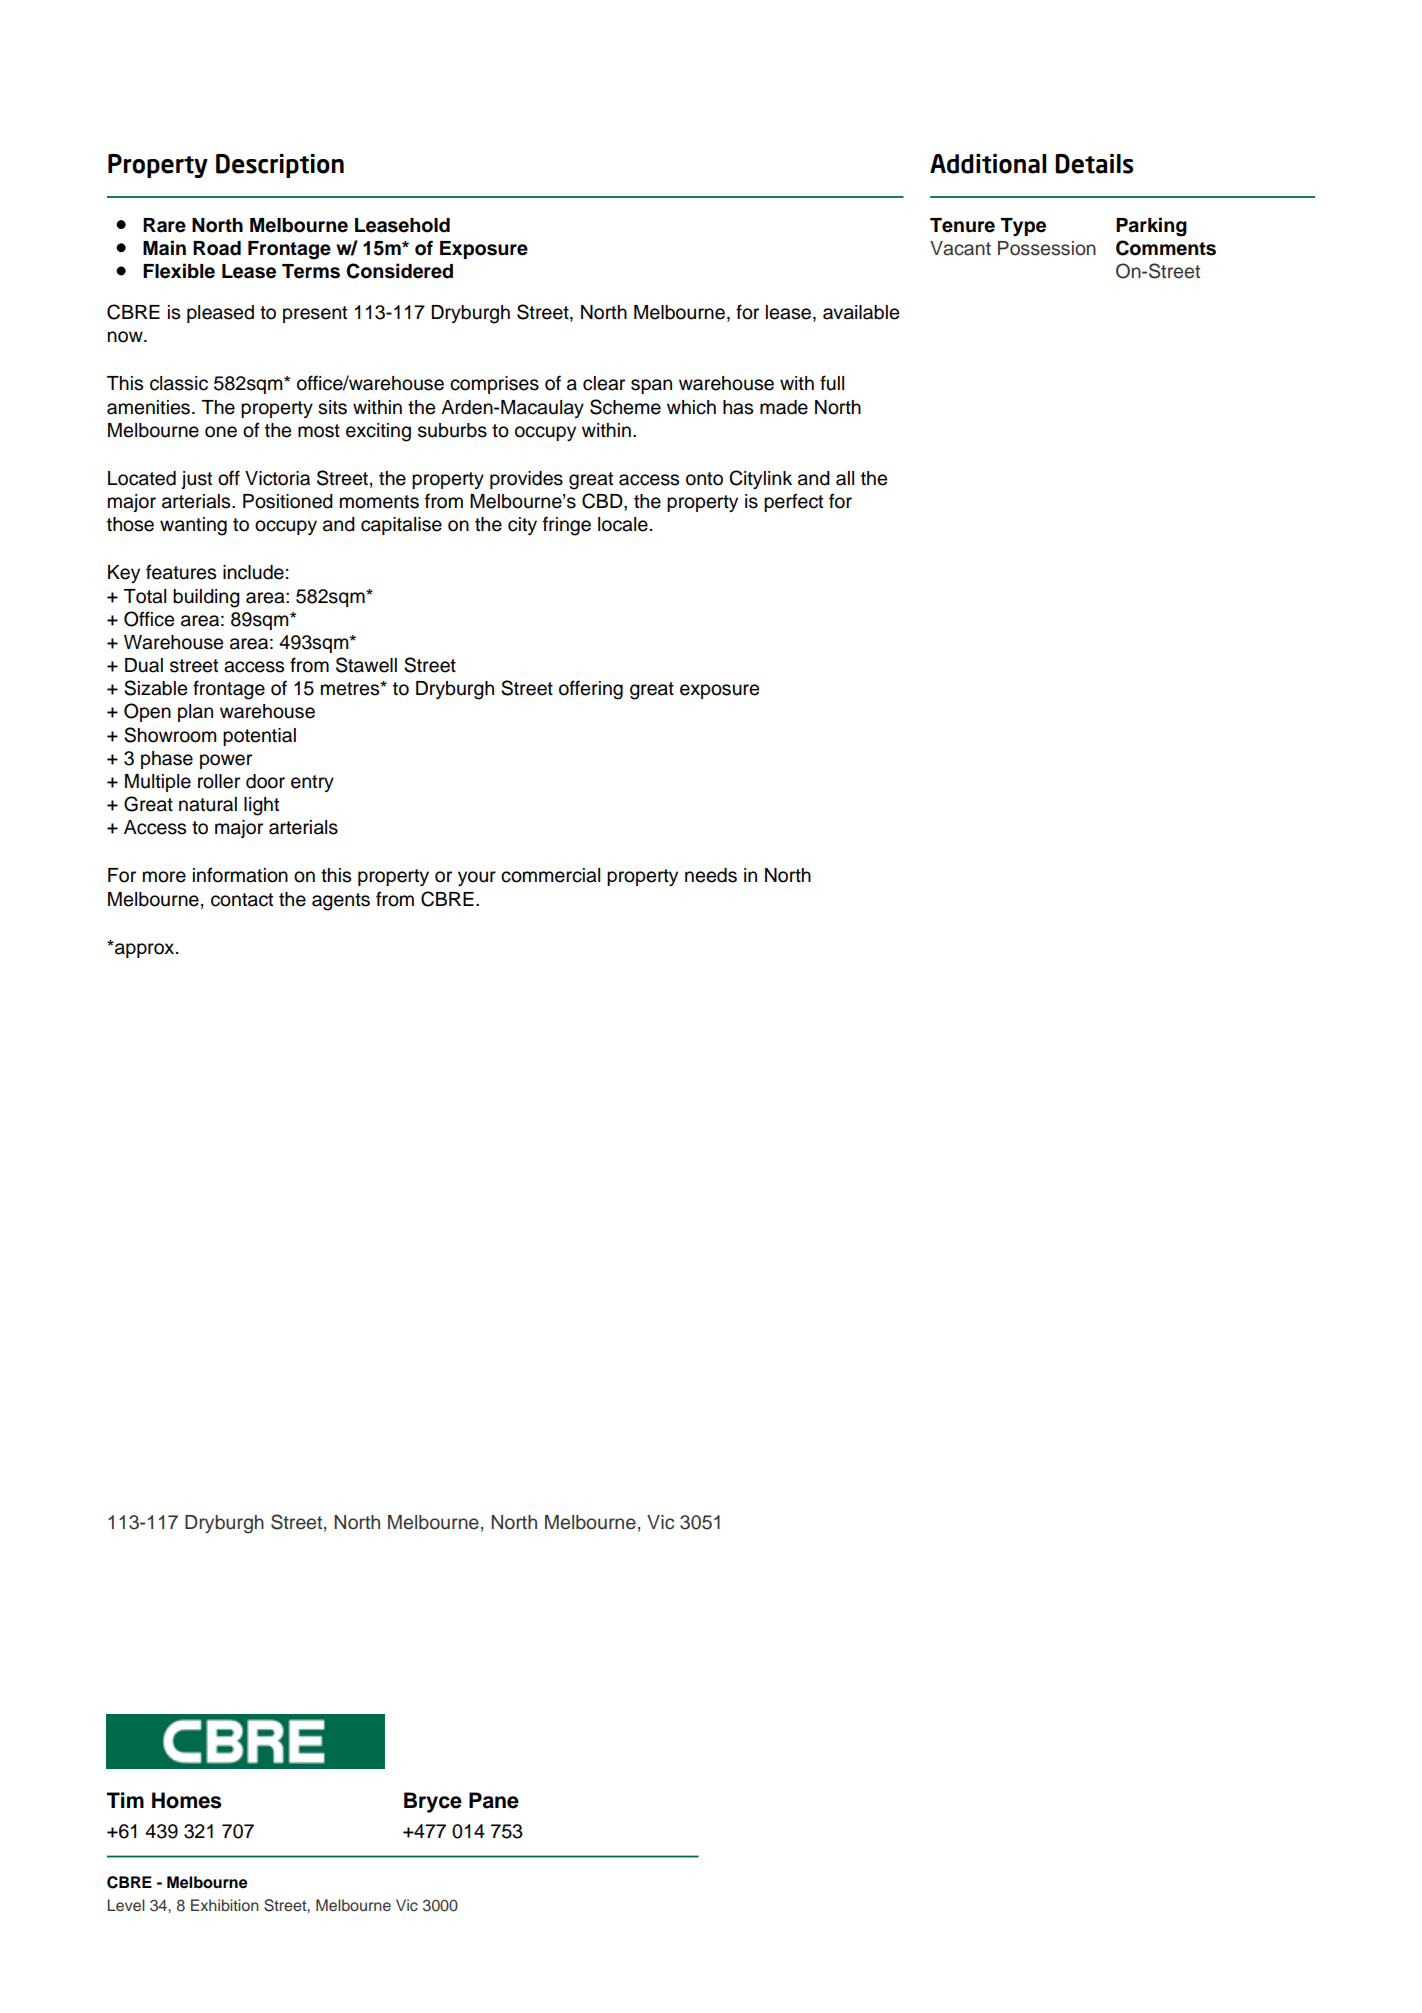  What do you see at coordinates (494, 1800) in the screenshot?
I see `Pane` at bounding box center [494, 1800].
